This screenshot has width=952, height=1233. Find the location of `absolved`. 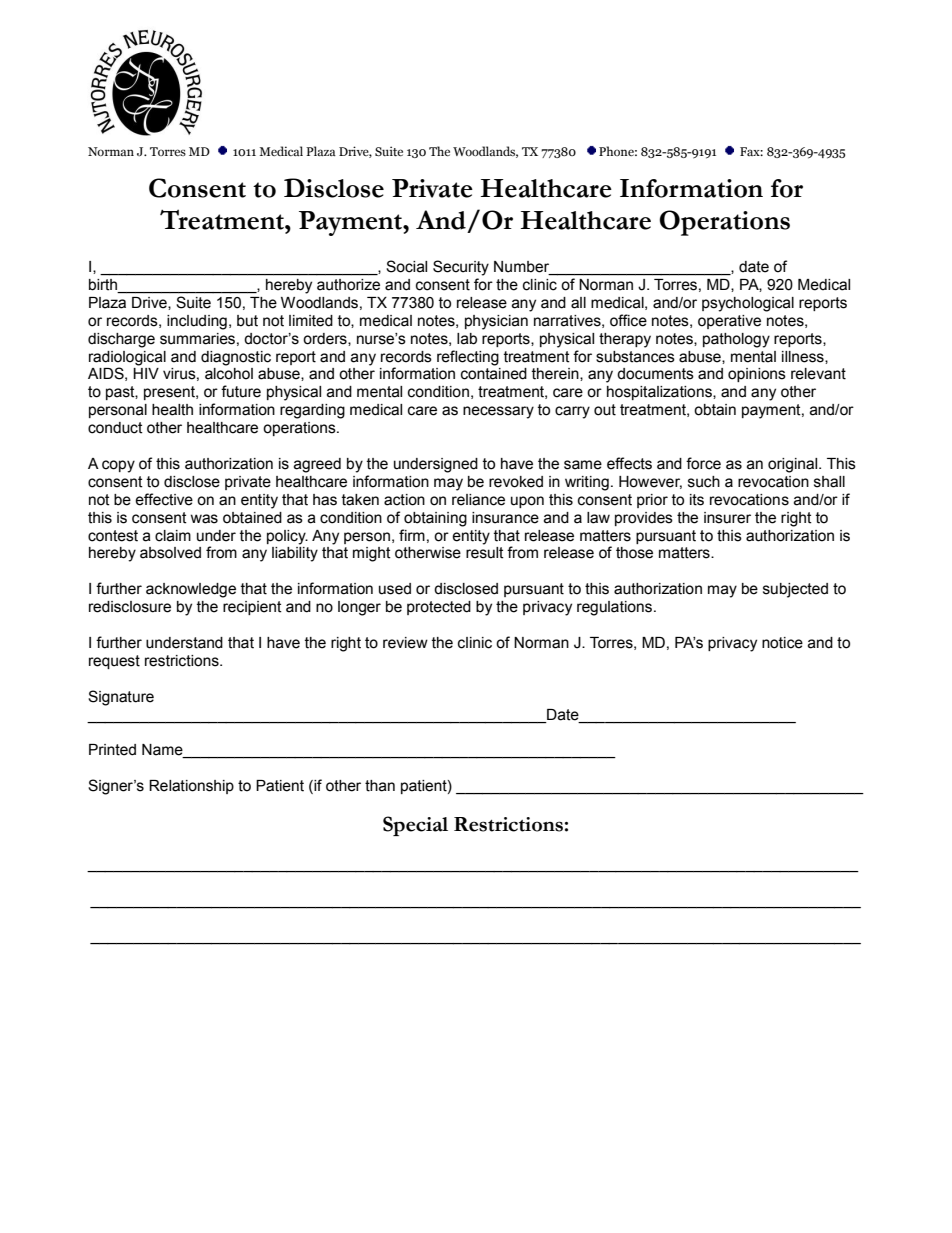

absolved is located at coordinates (170, 553).
